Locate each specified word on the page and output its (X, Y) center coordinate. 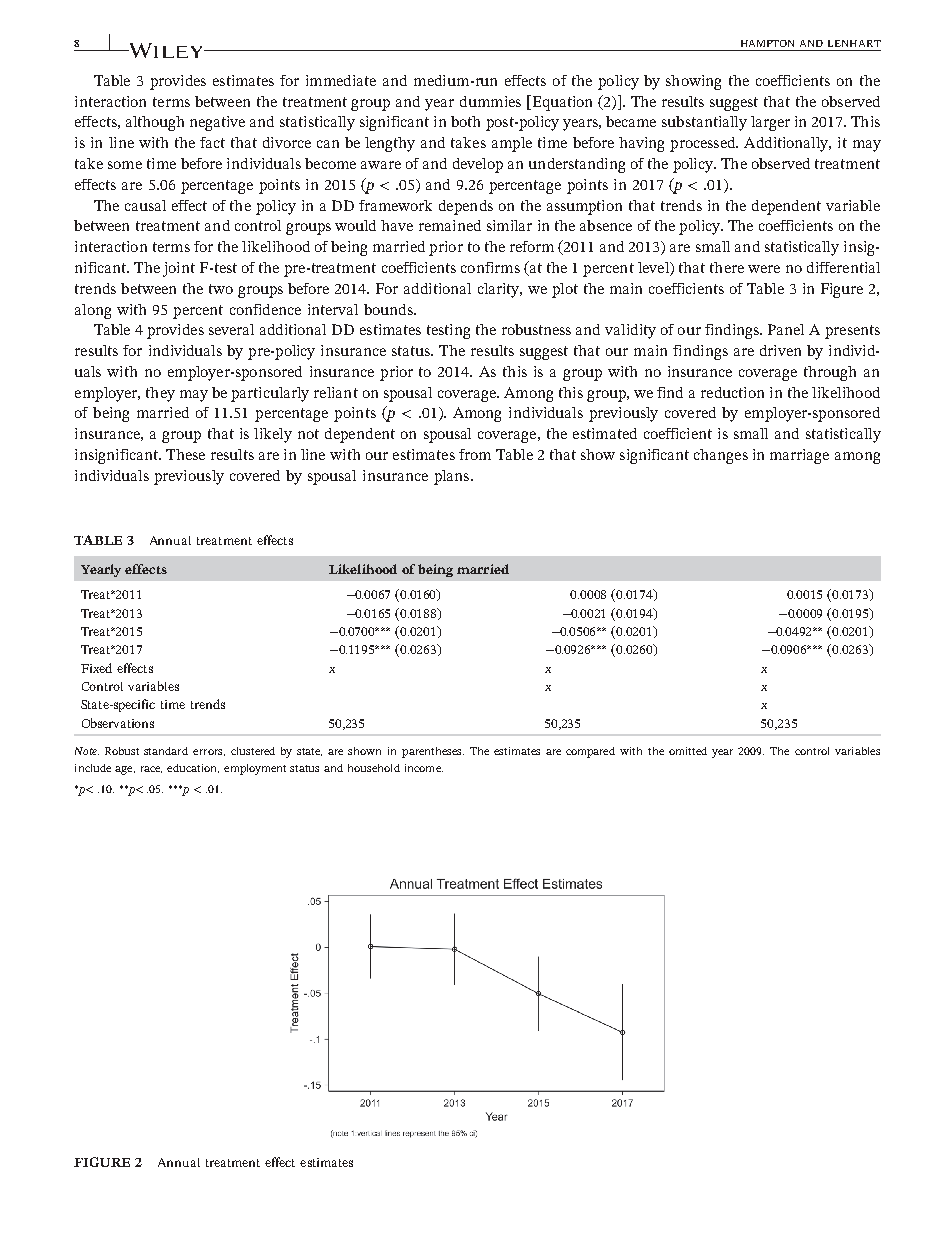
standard (166, 751)
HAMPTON (767, 43)
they (160, 394)
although (155, 123)
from (475, 454)
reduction (732, 392)
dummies (490, 101)
